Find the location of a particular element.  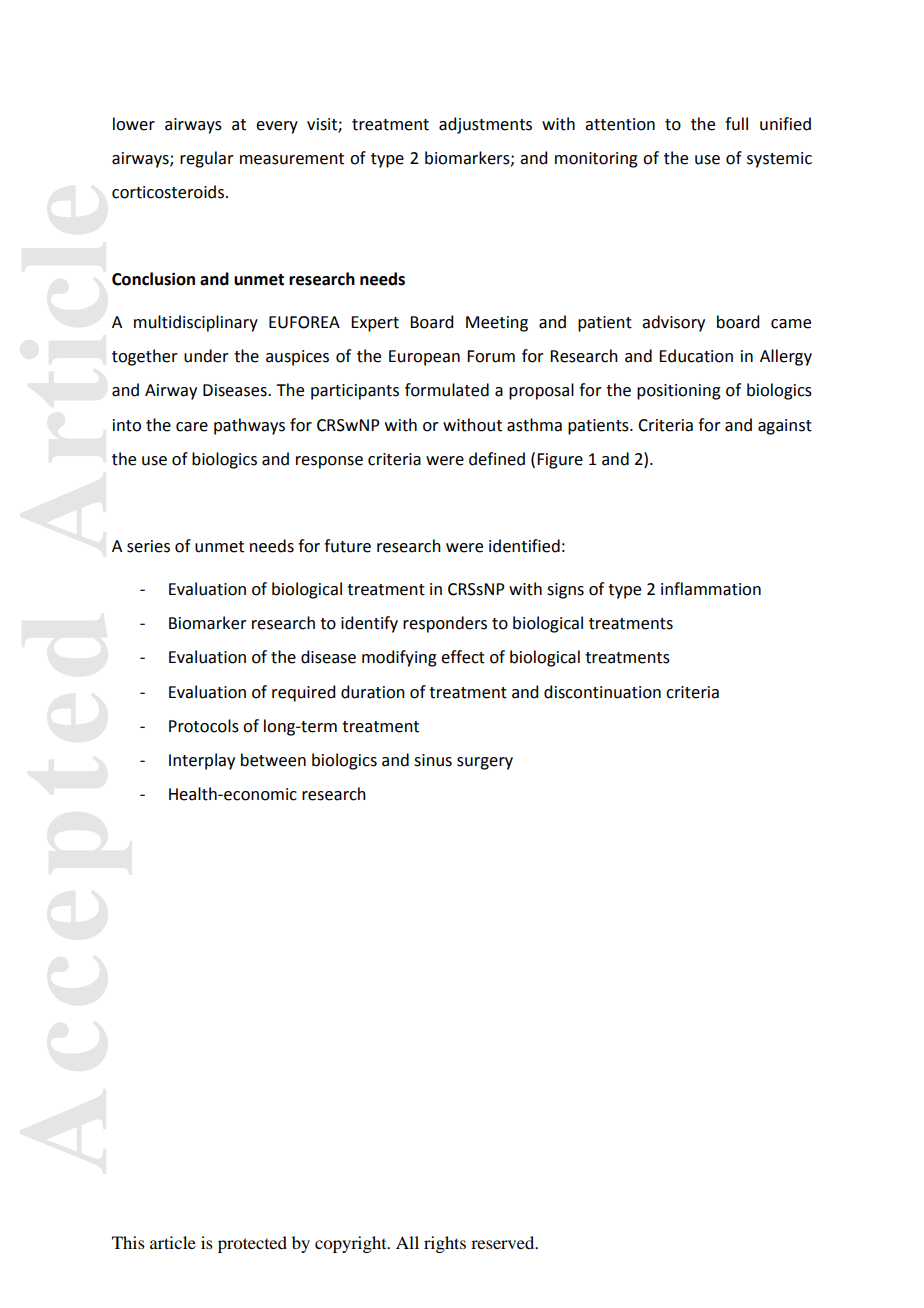

Protocols is located at coordinates (204, 726).
